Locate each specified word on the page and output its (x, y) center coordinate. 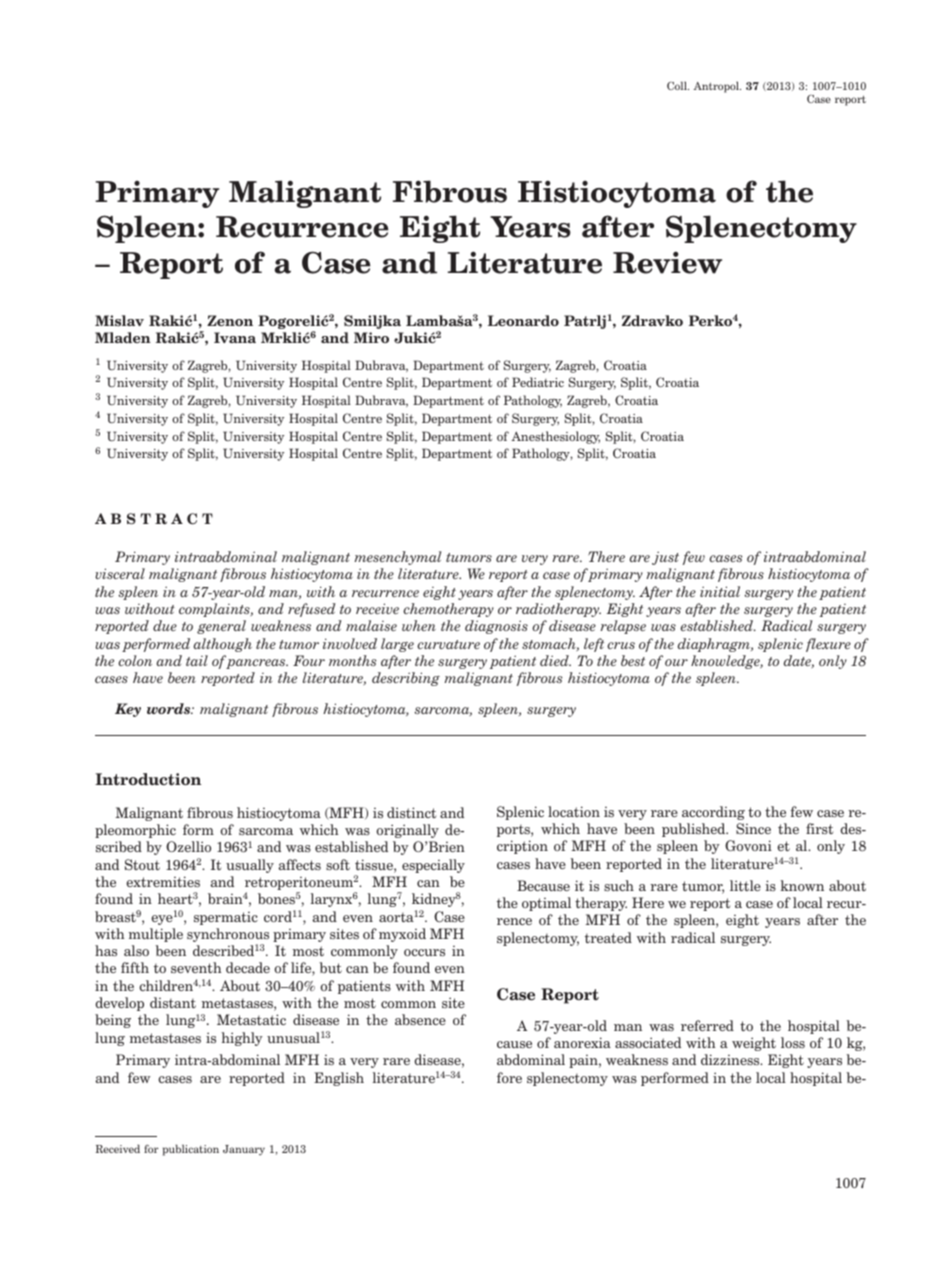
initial (720, 591)
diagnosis (496, 627)
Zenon (230, 320)
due (165, 625)
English (339, 1079)
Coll (678, 85)
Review (667, 262)
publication (191, 1150)
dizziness (731, 1059)
